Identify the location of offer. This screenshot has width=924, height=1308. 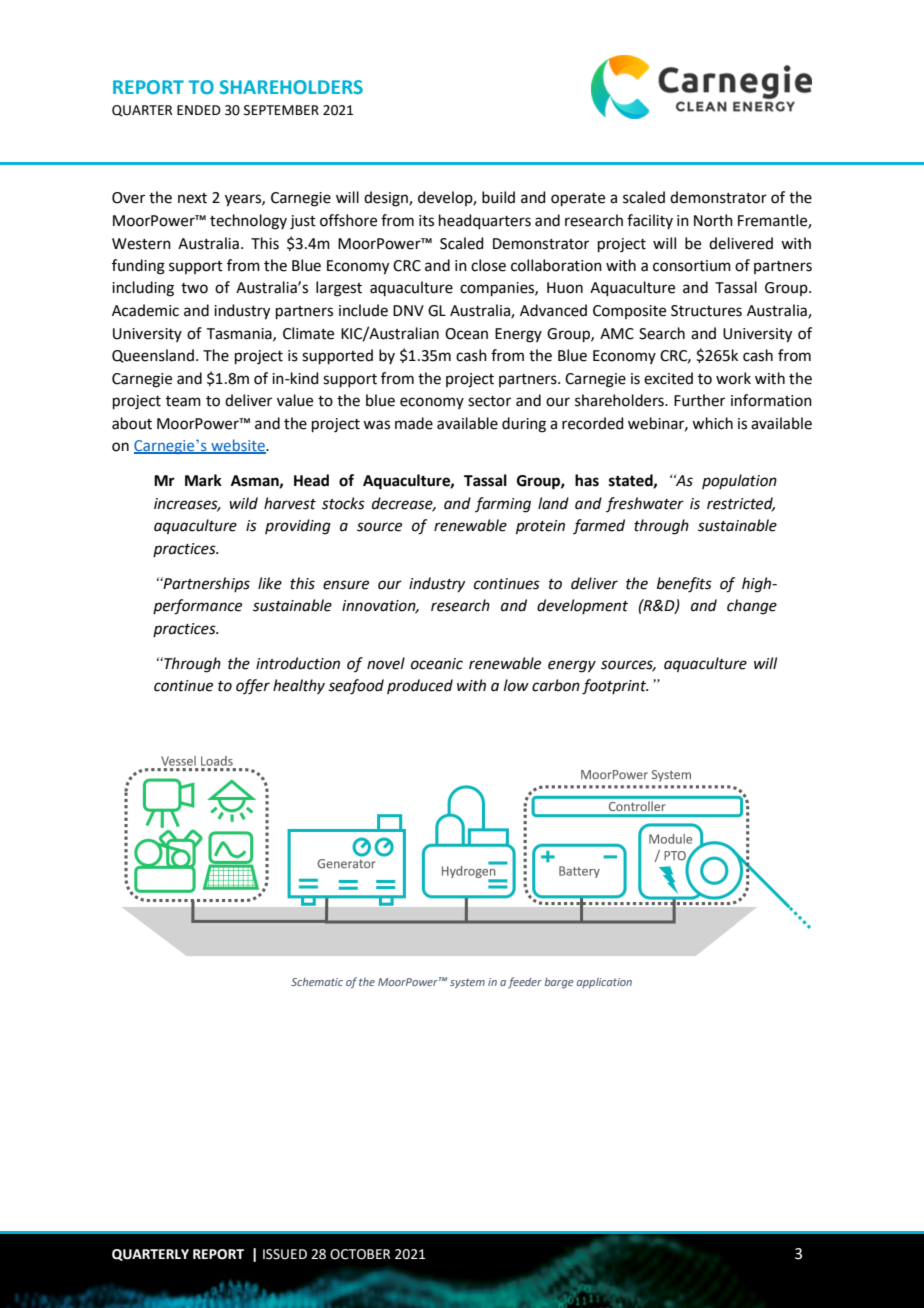
(253, 687).
